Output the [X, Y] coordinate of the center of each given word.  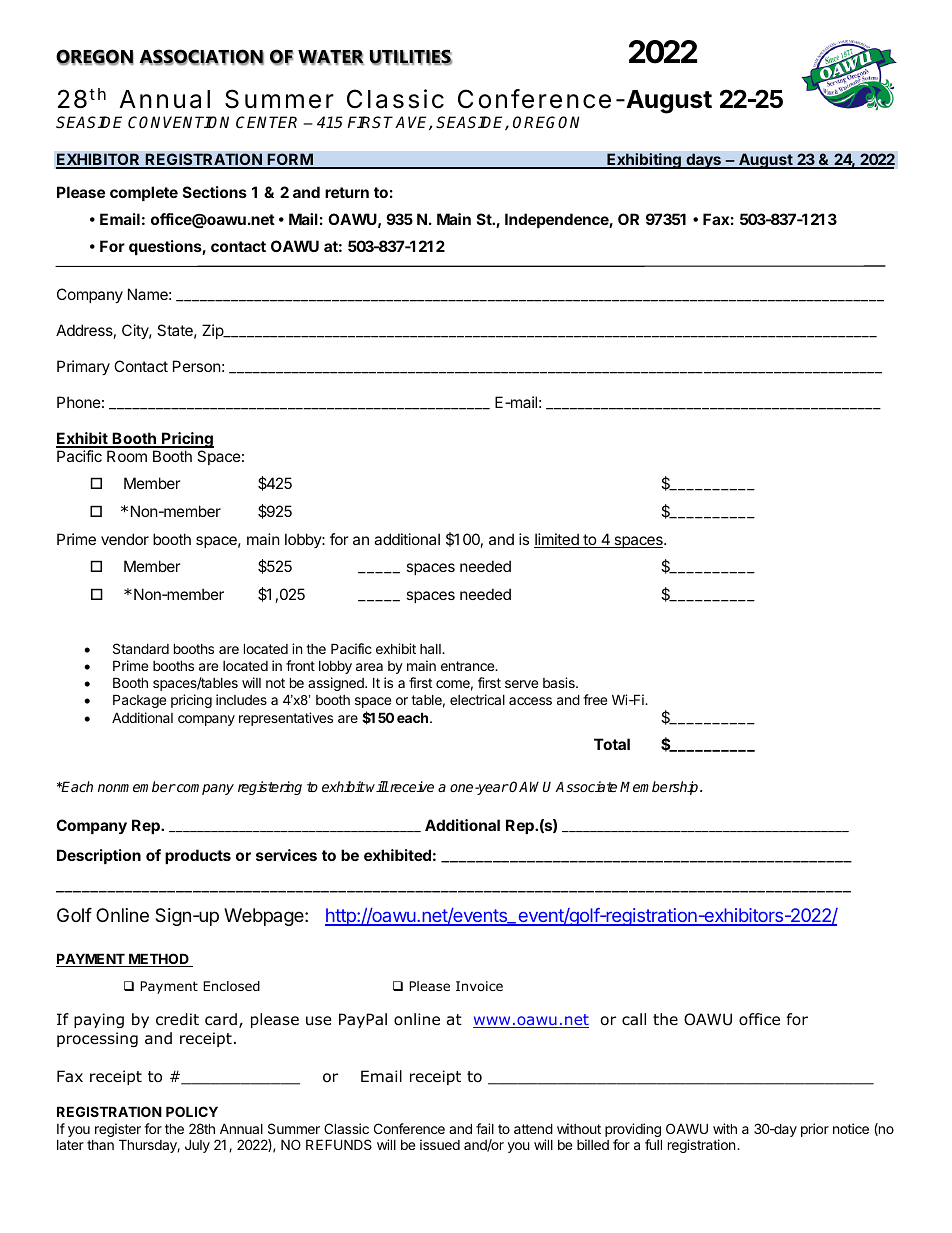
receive [411, 786]
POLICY [192, 1111]
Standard [141, 648]
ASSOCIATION [201, 57]
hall [431, 649]
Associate [586, 786]
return [347, 192]
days [703, 161]
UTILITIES [411, 57]
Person [197, 366]
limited [557, 540]
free [595, 699]
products [198, 856]
